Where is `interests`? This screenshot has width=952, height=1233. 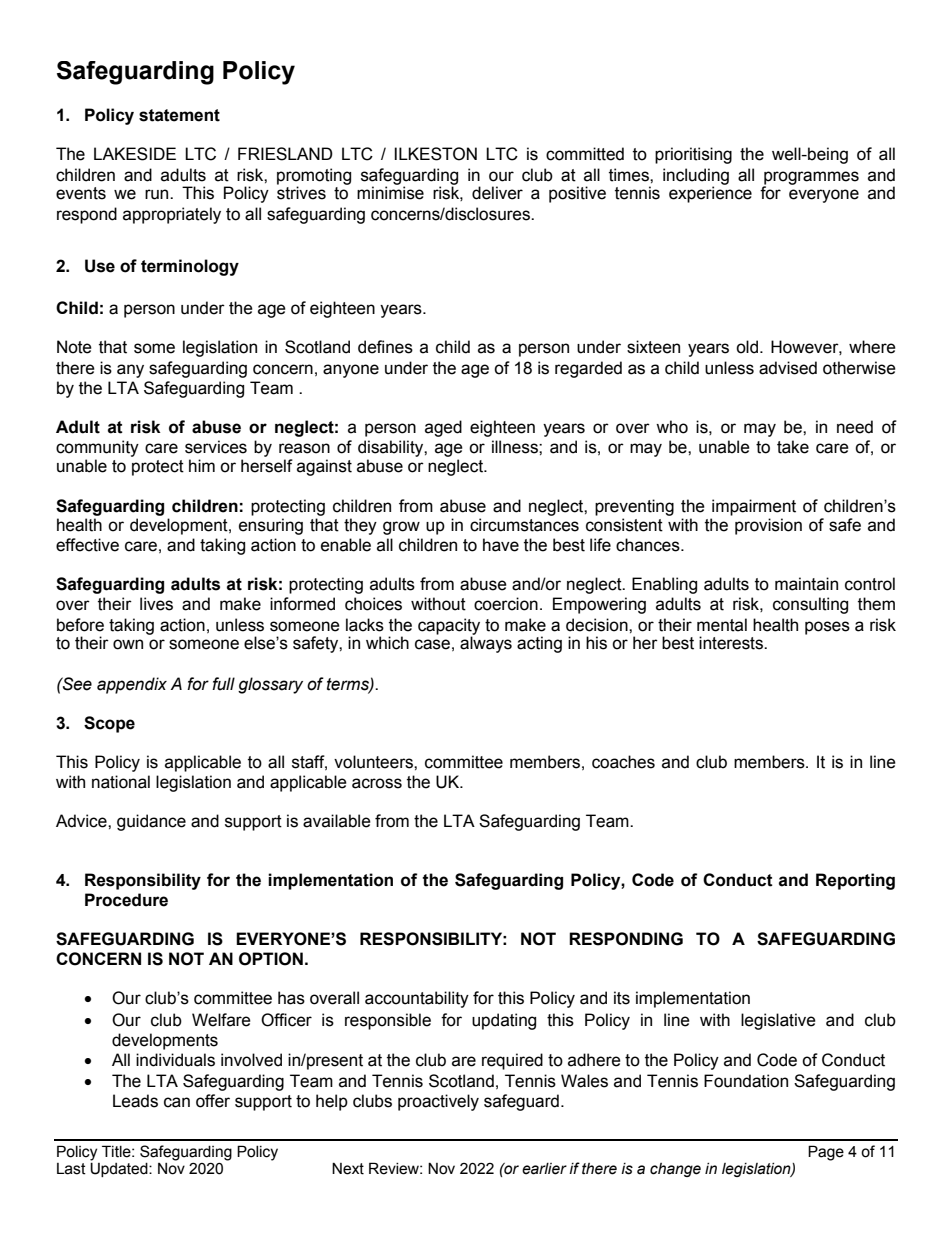
interests is located at coordinates (732, 643).
